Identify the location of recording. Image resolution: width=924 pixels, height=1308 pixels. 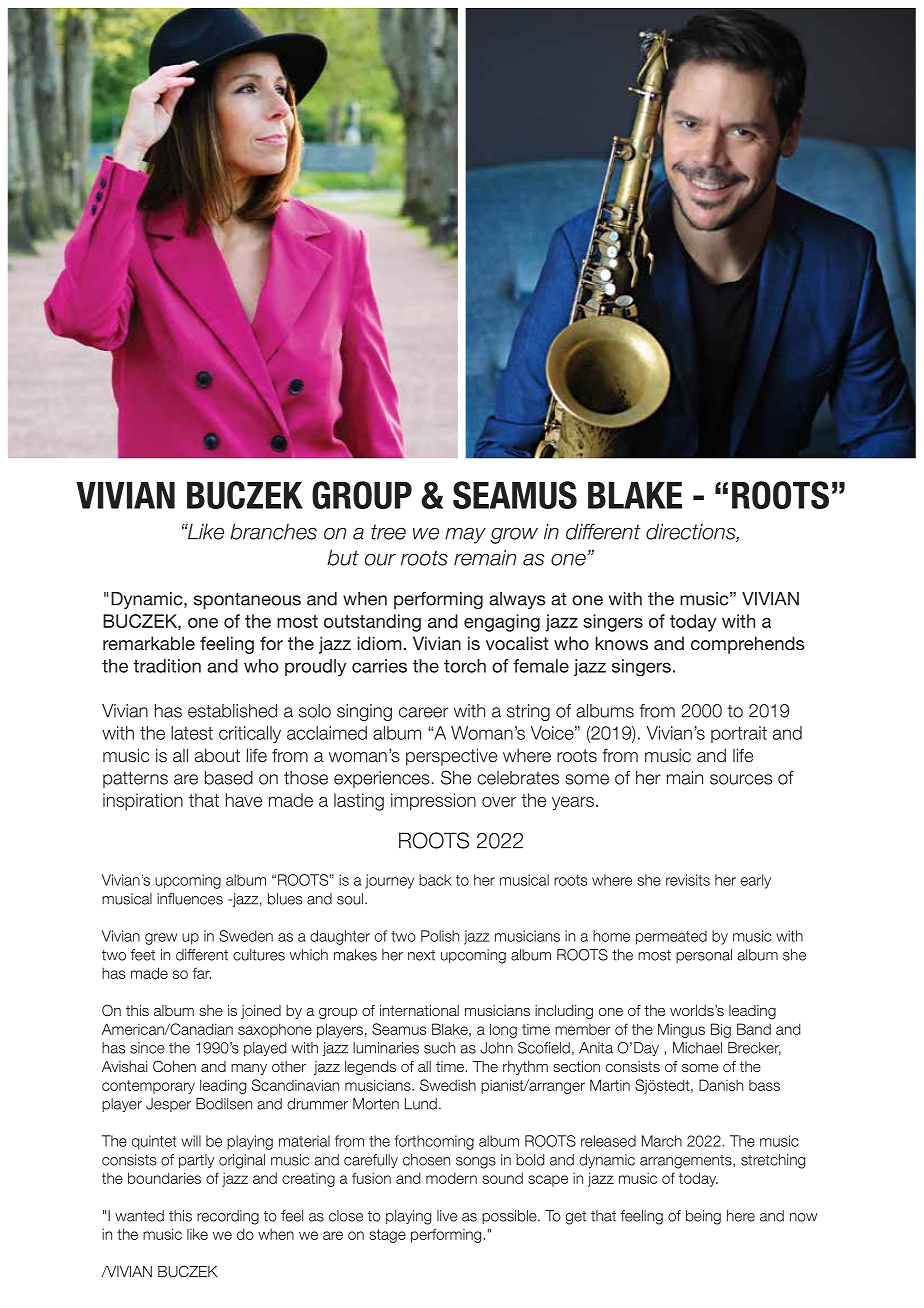
(228, 1217).
